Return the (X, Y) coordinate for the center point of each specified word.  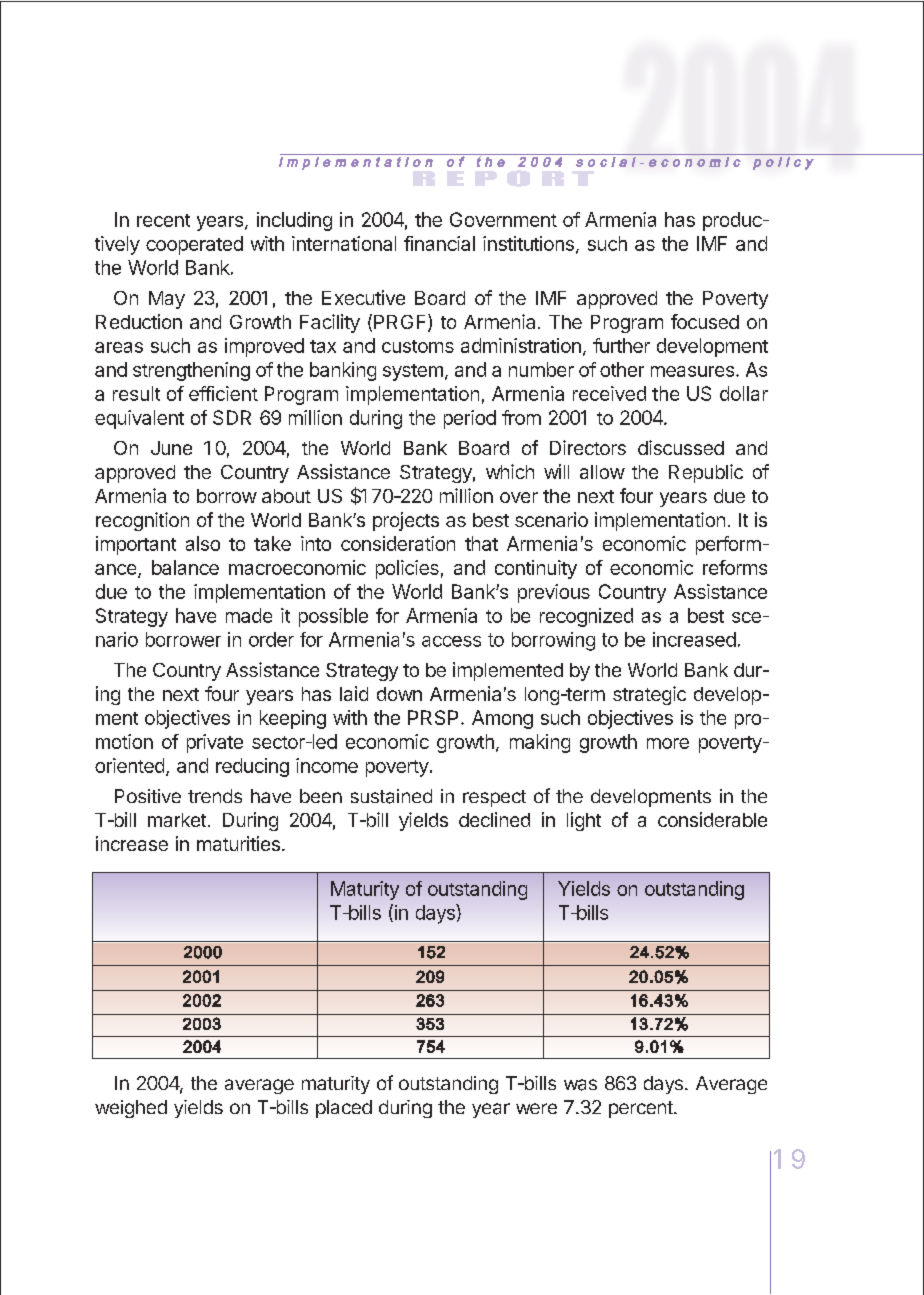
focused (705, 321)
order (271, 639)
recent (163, 220)
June (171, 448)
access (451, 641)
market (177, 820)
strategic (649, 695)
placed (344, 1109)
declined (494, 819)
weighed (131, 1109)
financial (439, 243)
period (470, 419)
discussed (681, 447)
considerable (712, 819)
